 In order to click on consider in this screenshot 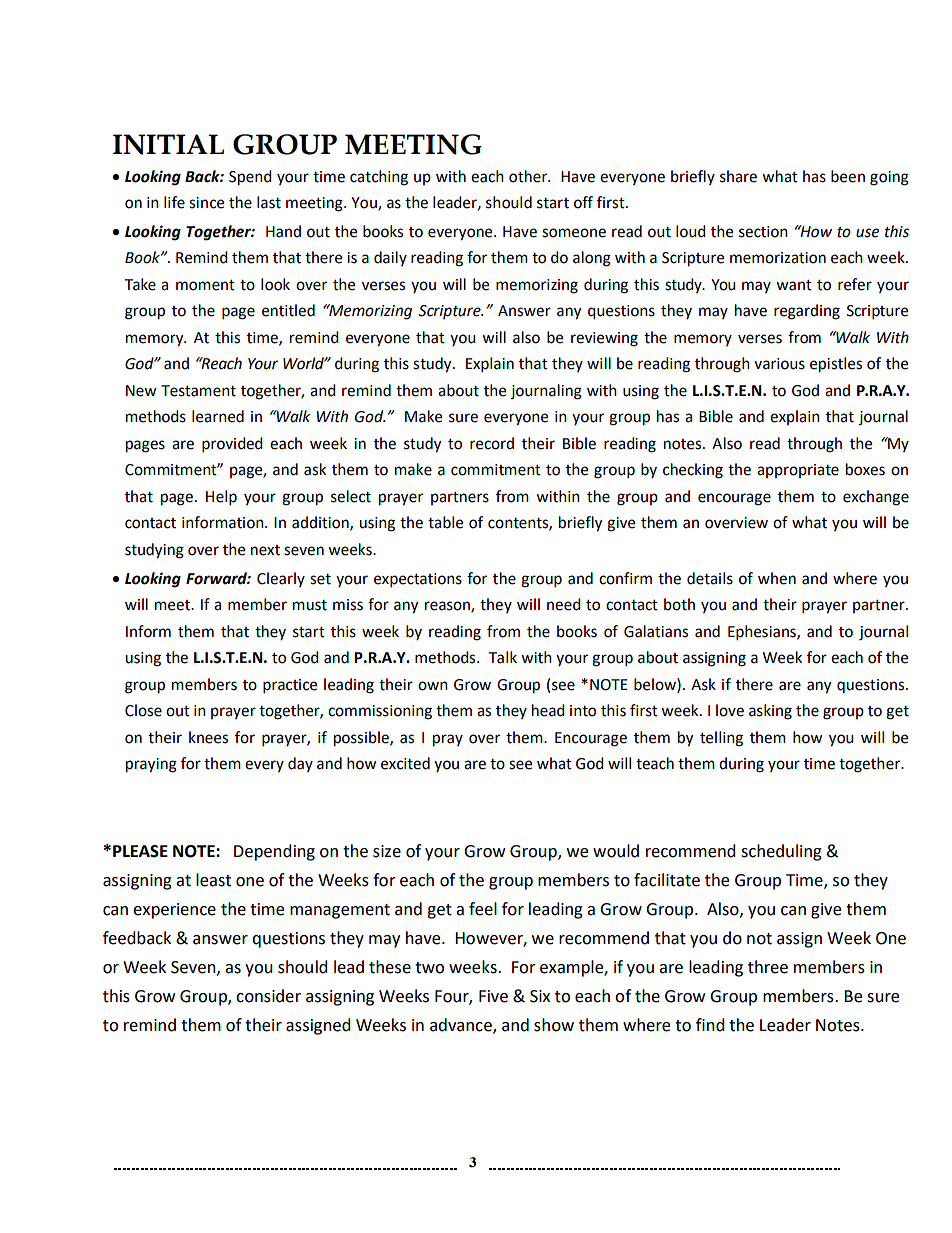, I will do `click(268, 996)`.
